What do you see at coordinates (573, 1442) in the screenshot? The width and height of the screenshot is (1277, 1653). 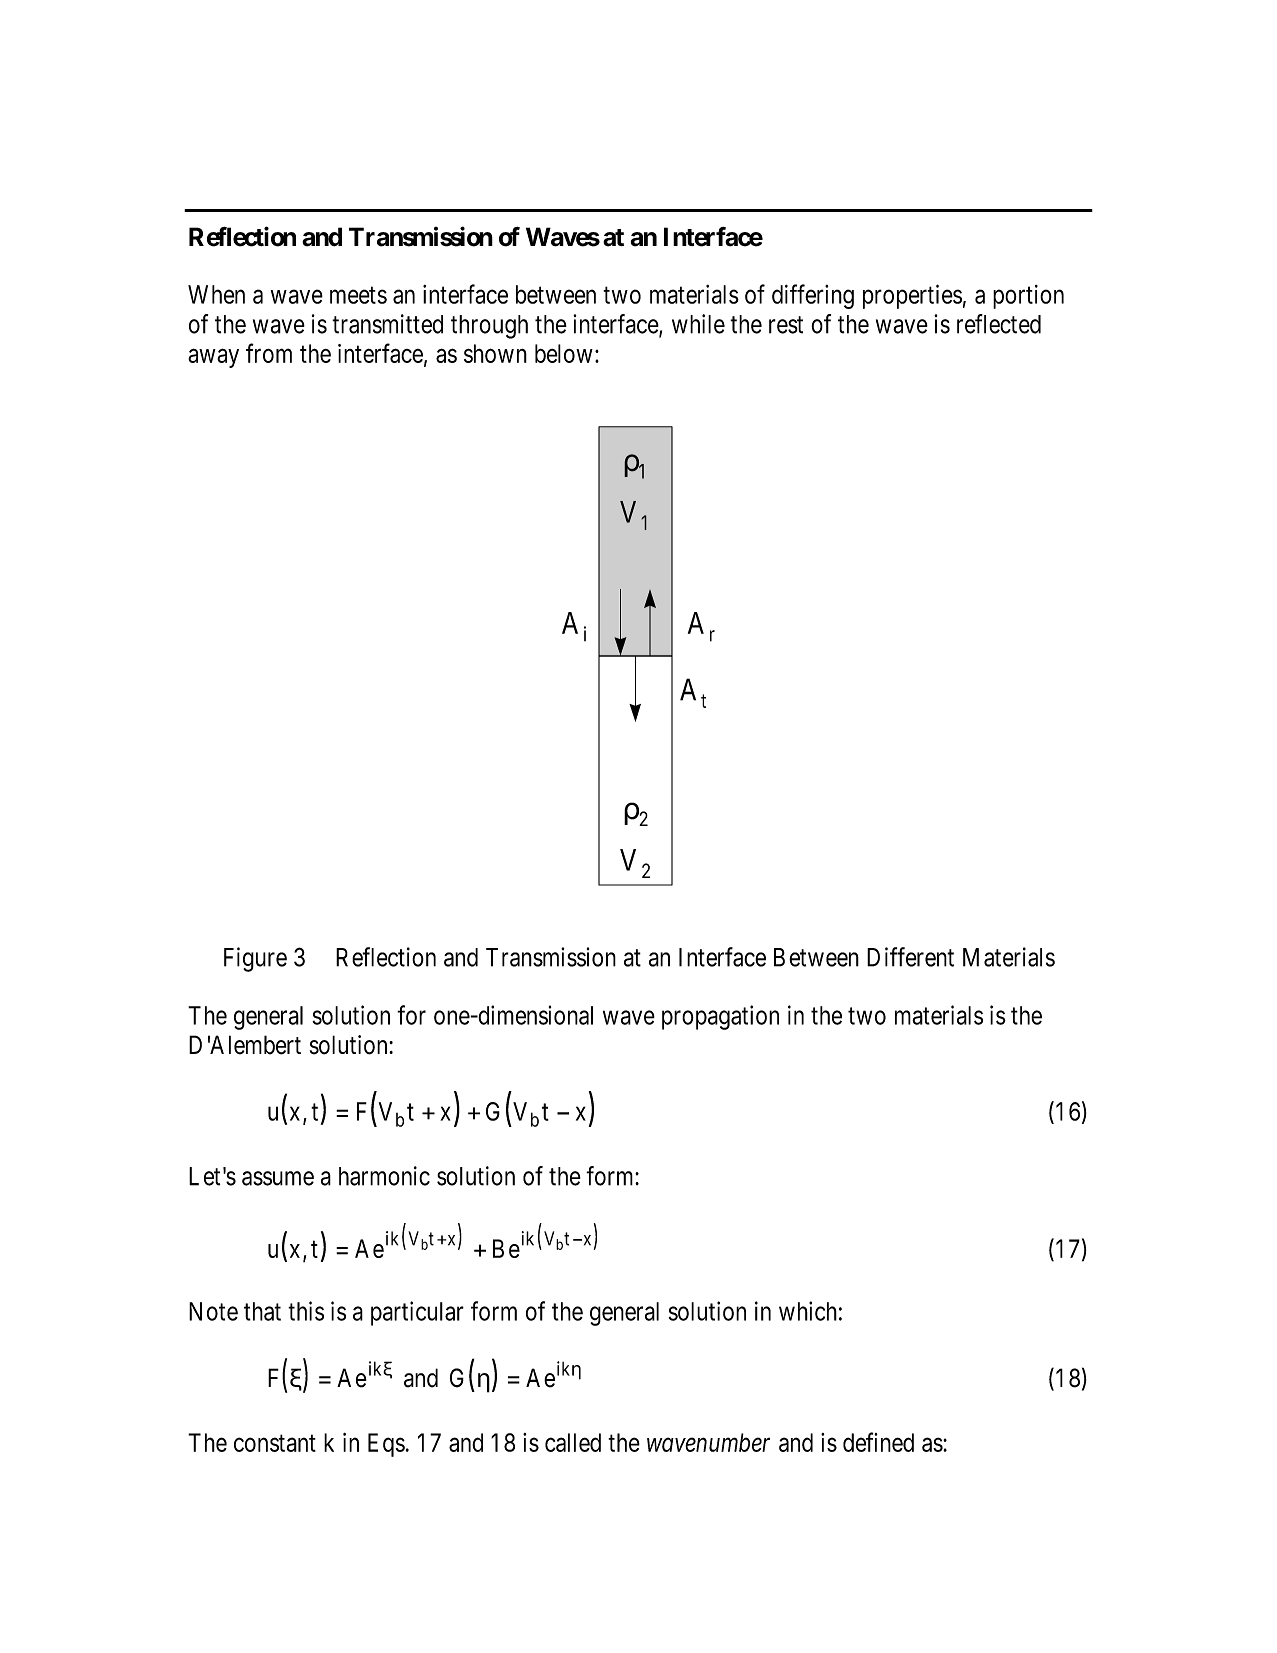 I see `called` at bounding box center [573, 1442].
